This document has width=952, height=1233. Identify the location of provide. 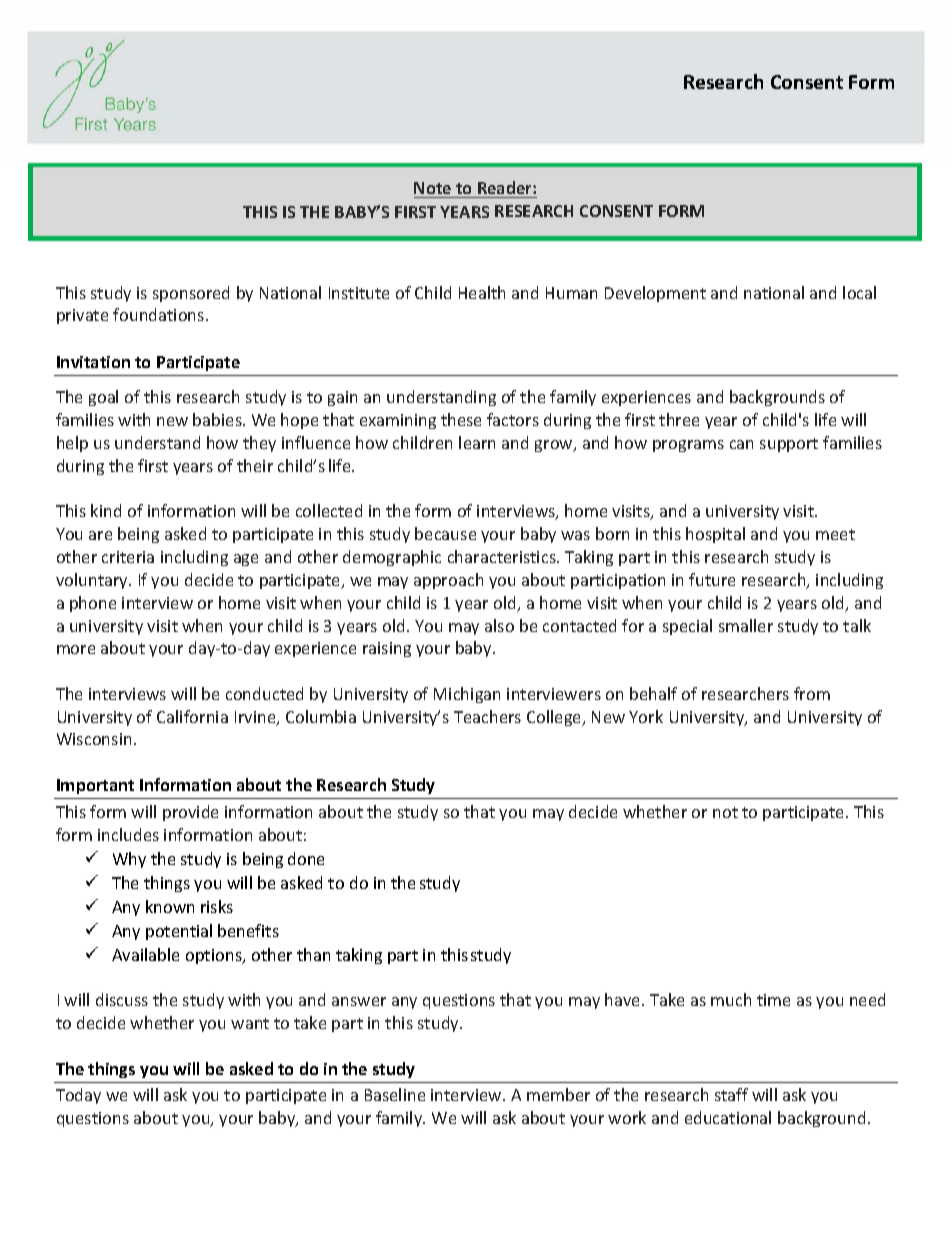
(190, 813).
